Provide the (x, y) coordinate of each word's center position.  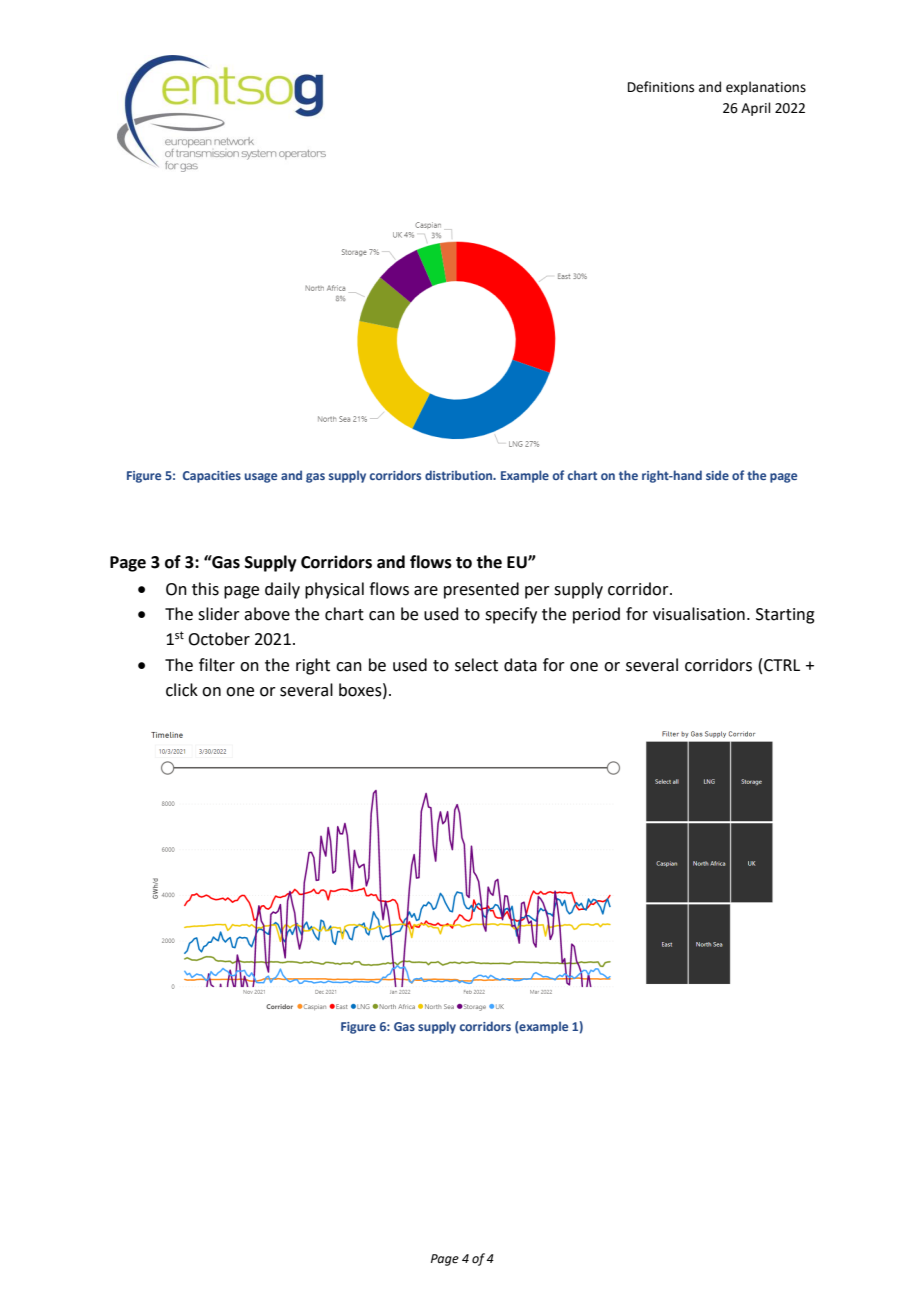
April (756, 109)
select (476, 665)
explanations (766, 88)
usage (261, 478)
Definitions (661, 87)
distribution (460, 475)
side (717, 475)
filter (217, 665)
